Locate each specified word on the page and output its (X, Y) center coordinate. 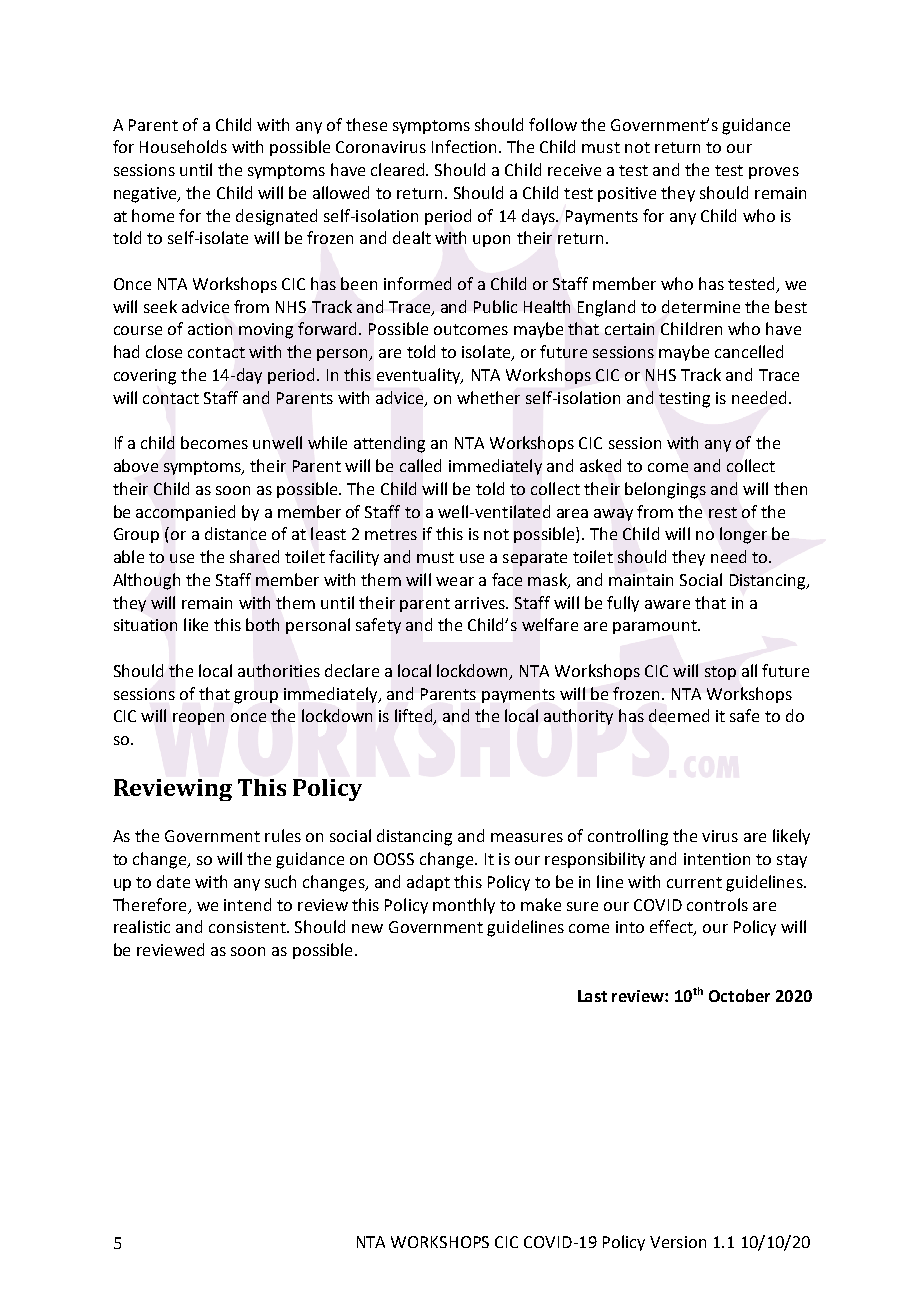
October (739, 995)
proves (774, 173)
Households (183, 146)
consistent (248, 927)
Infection (464, 146)
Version (678, 1242)
